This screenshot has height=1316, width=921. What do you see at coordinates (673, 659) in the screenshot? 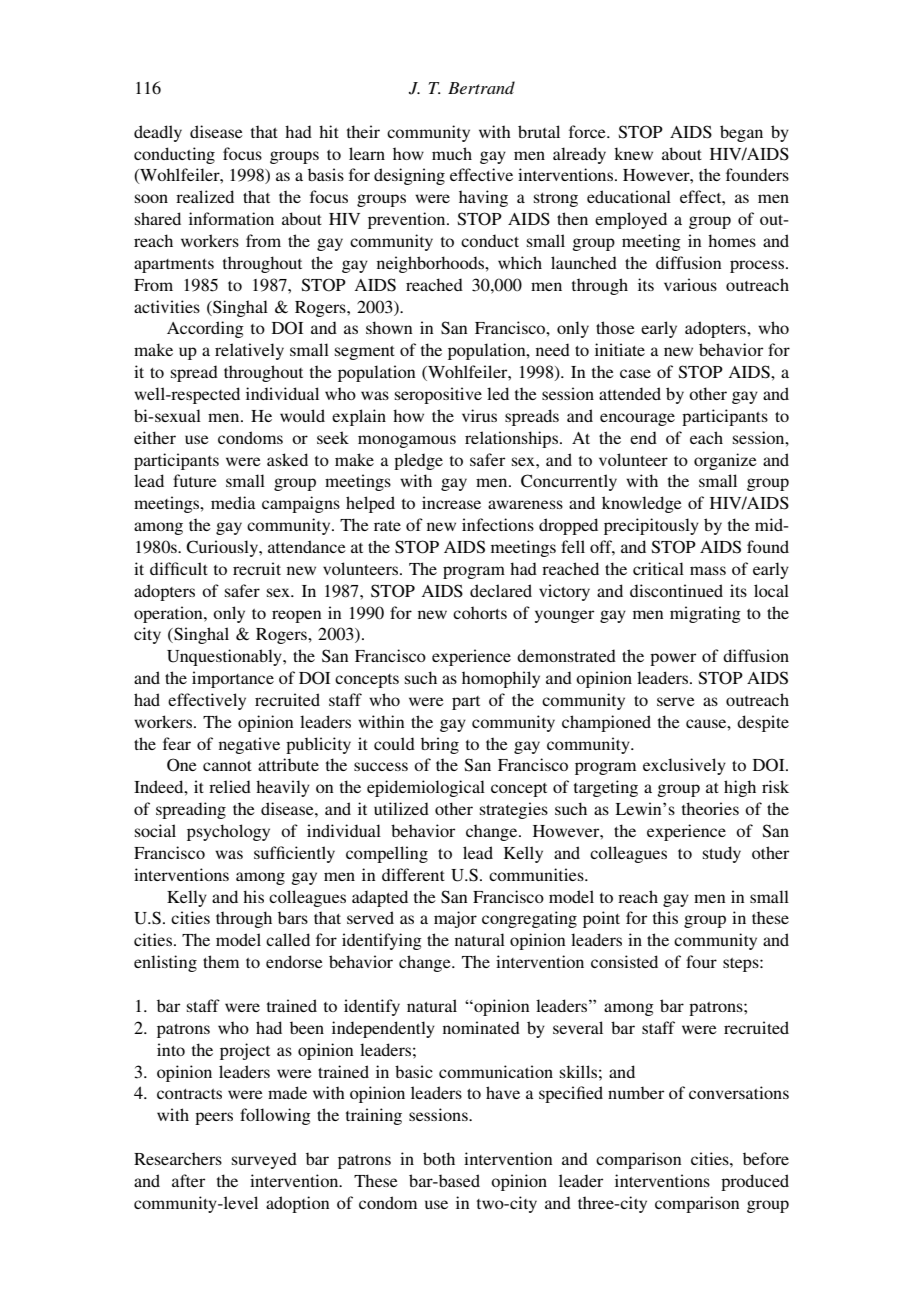
I see `power` at bounding box center [673, 659].
